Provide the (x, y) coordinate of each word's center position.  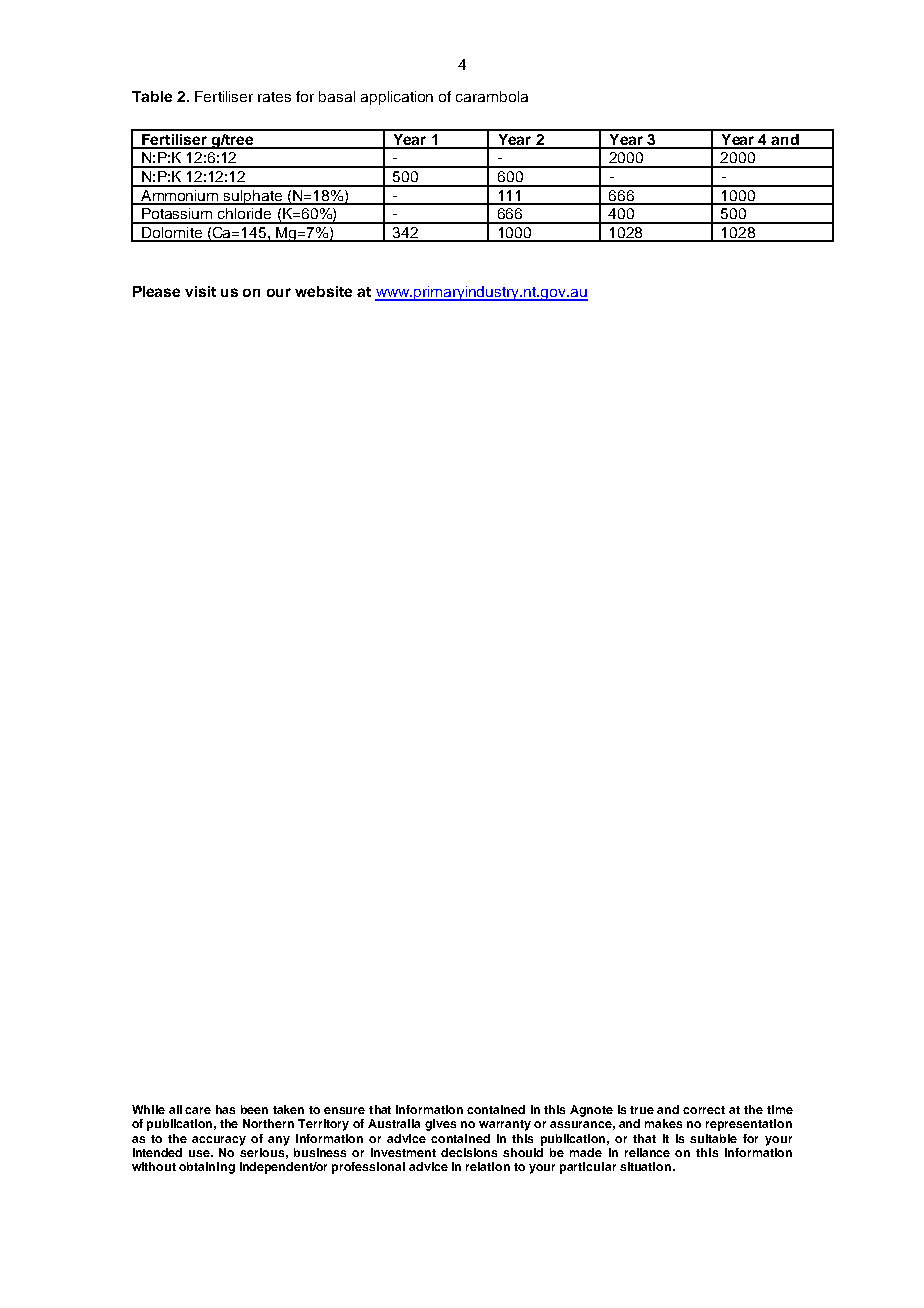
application (397, 98)
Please (156, 291)
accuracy (219, 1141)
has (225, 1109)
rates (274, 97)
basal (337, 96)
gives (440, 1125)
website (323, 291)
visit (200, 291)
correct (704, 1110)
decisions (469, 1152)
